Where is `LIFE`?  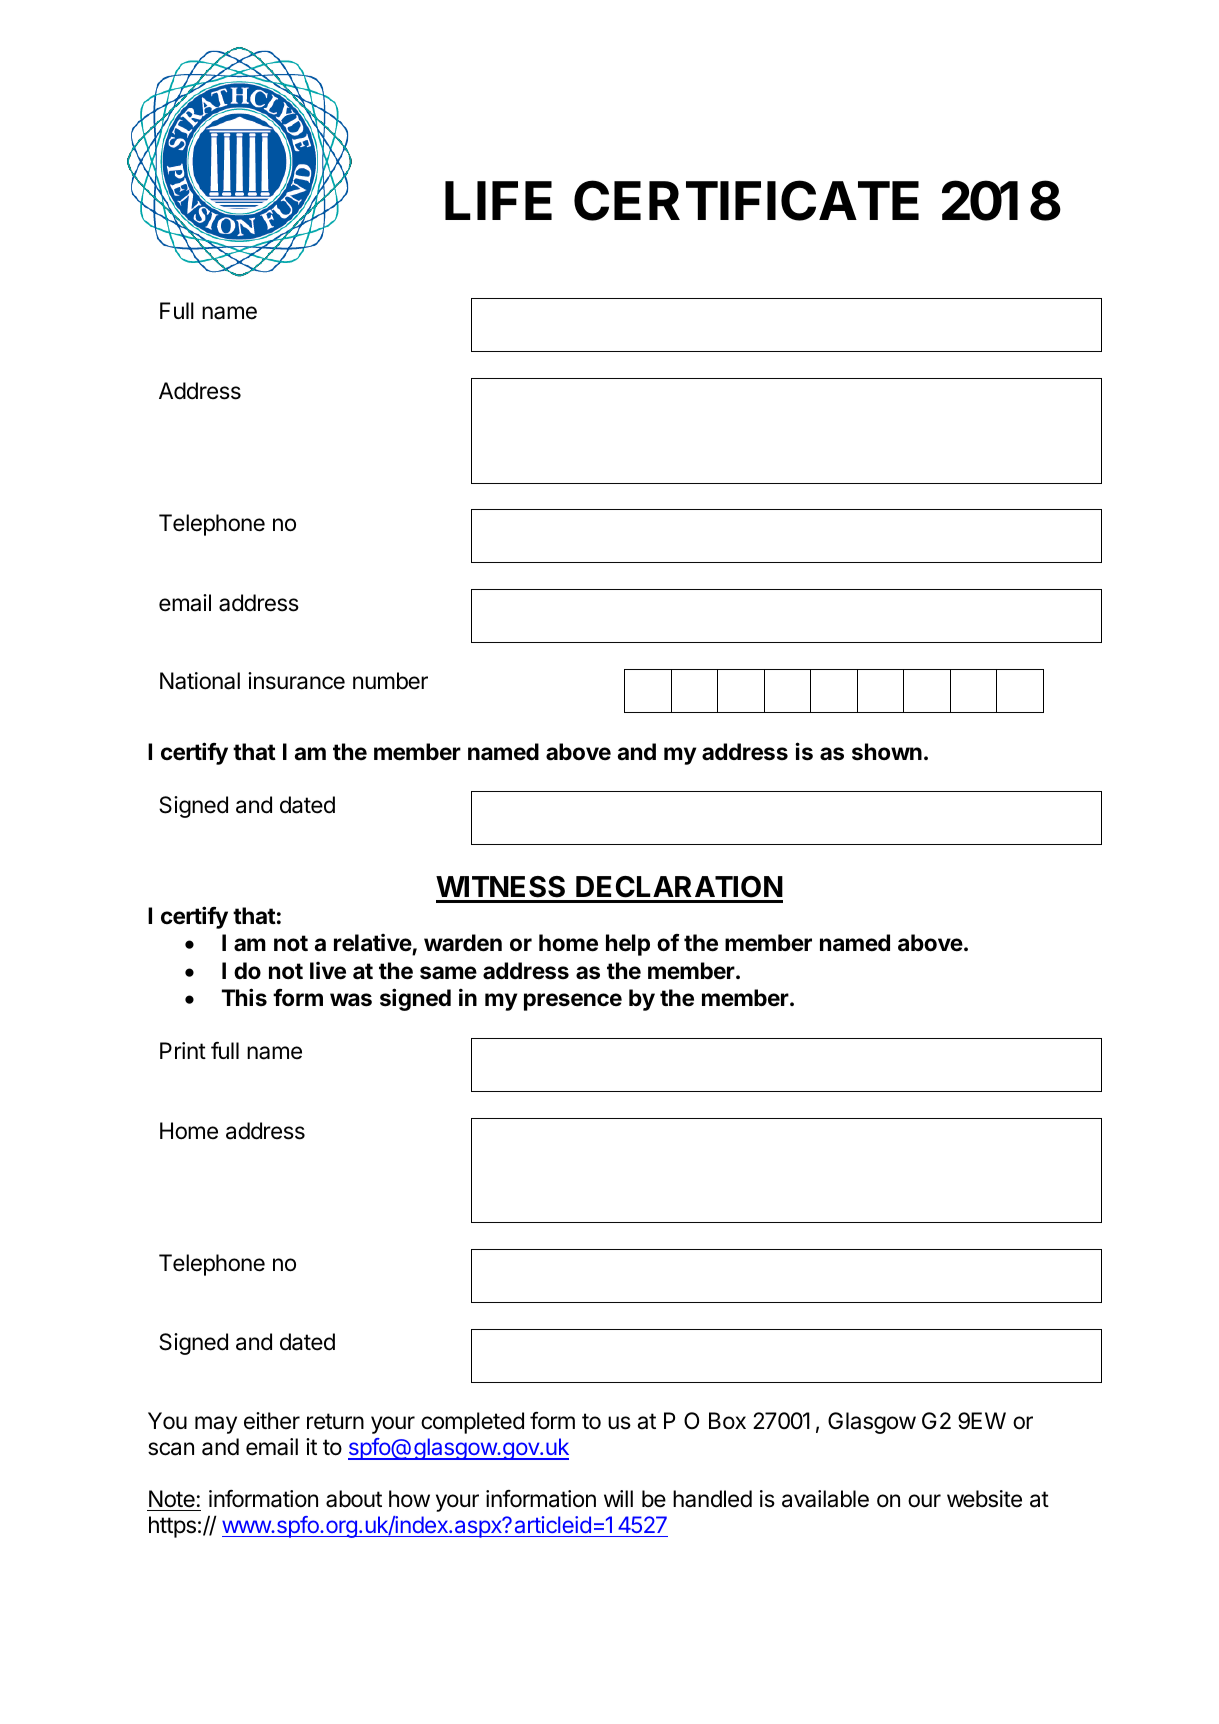 LIFE is located at coordinates (498, 200).
